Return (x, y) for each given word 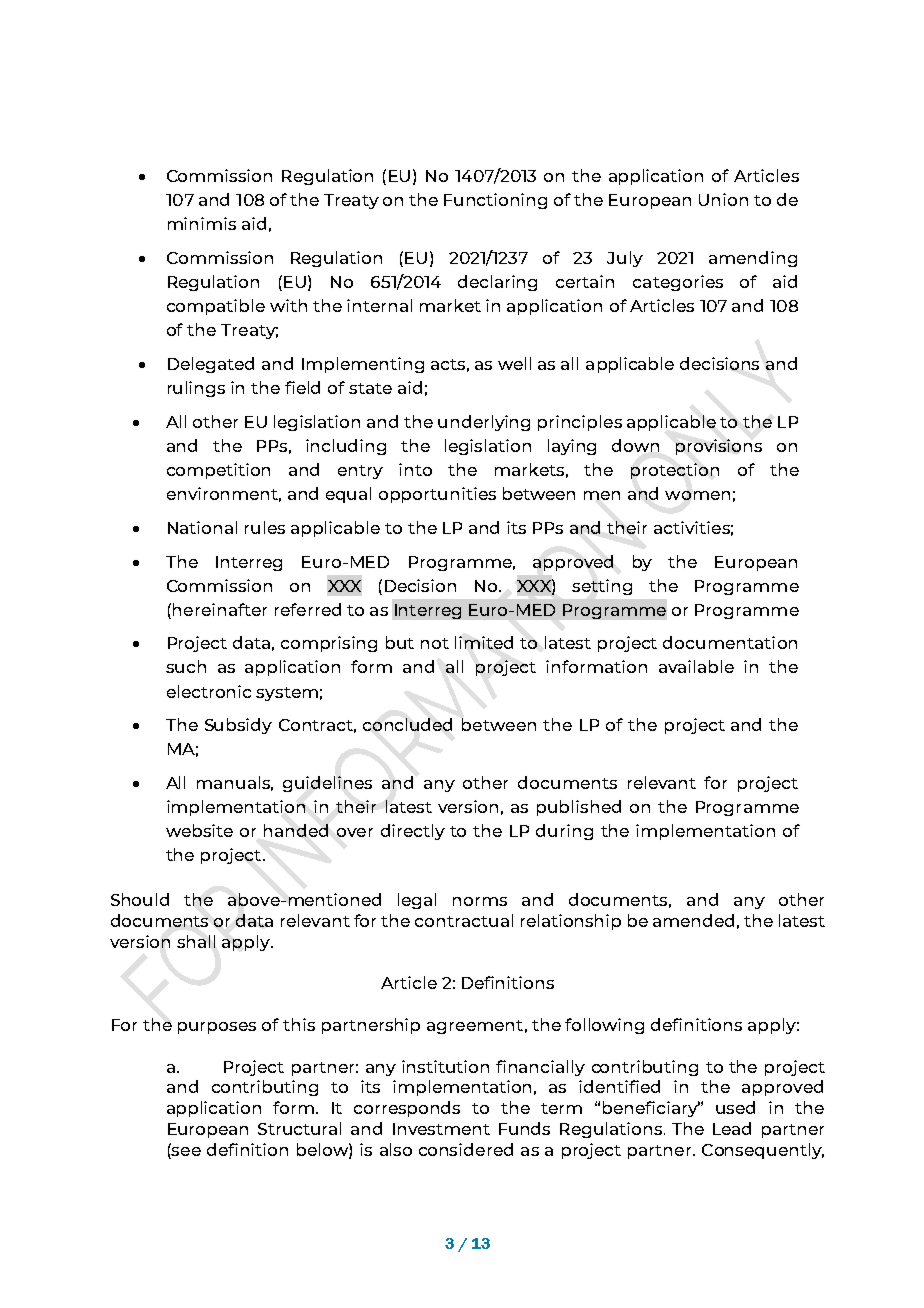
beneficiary (651, 1109)
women (697, 495)
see (185, 1150)
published (579, 808)
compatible (216, 307)
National (202, 527)
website (199, 830)
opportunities (437, 495)
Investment (441, 1129)
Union (723, 199)
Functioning (495, 201)
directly (413, 832)
